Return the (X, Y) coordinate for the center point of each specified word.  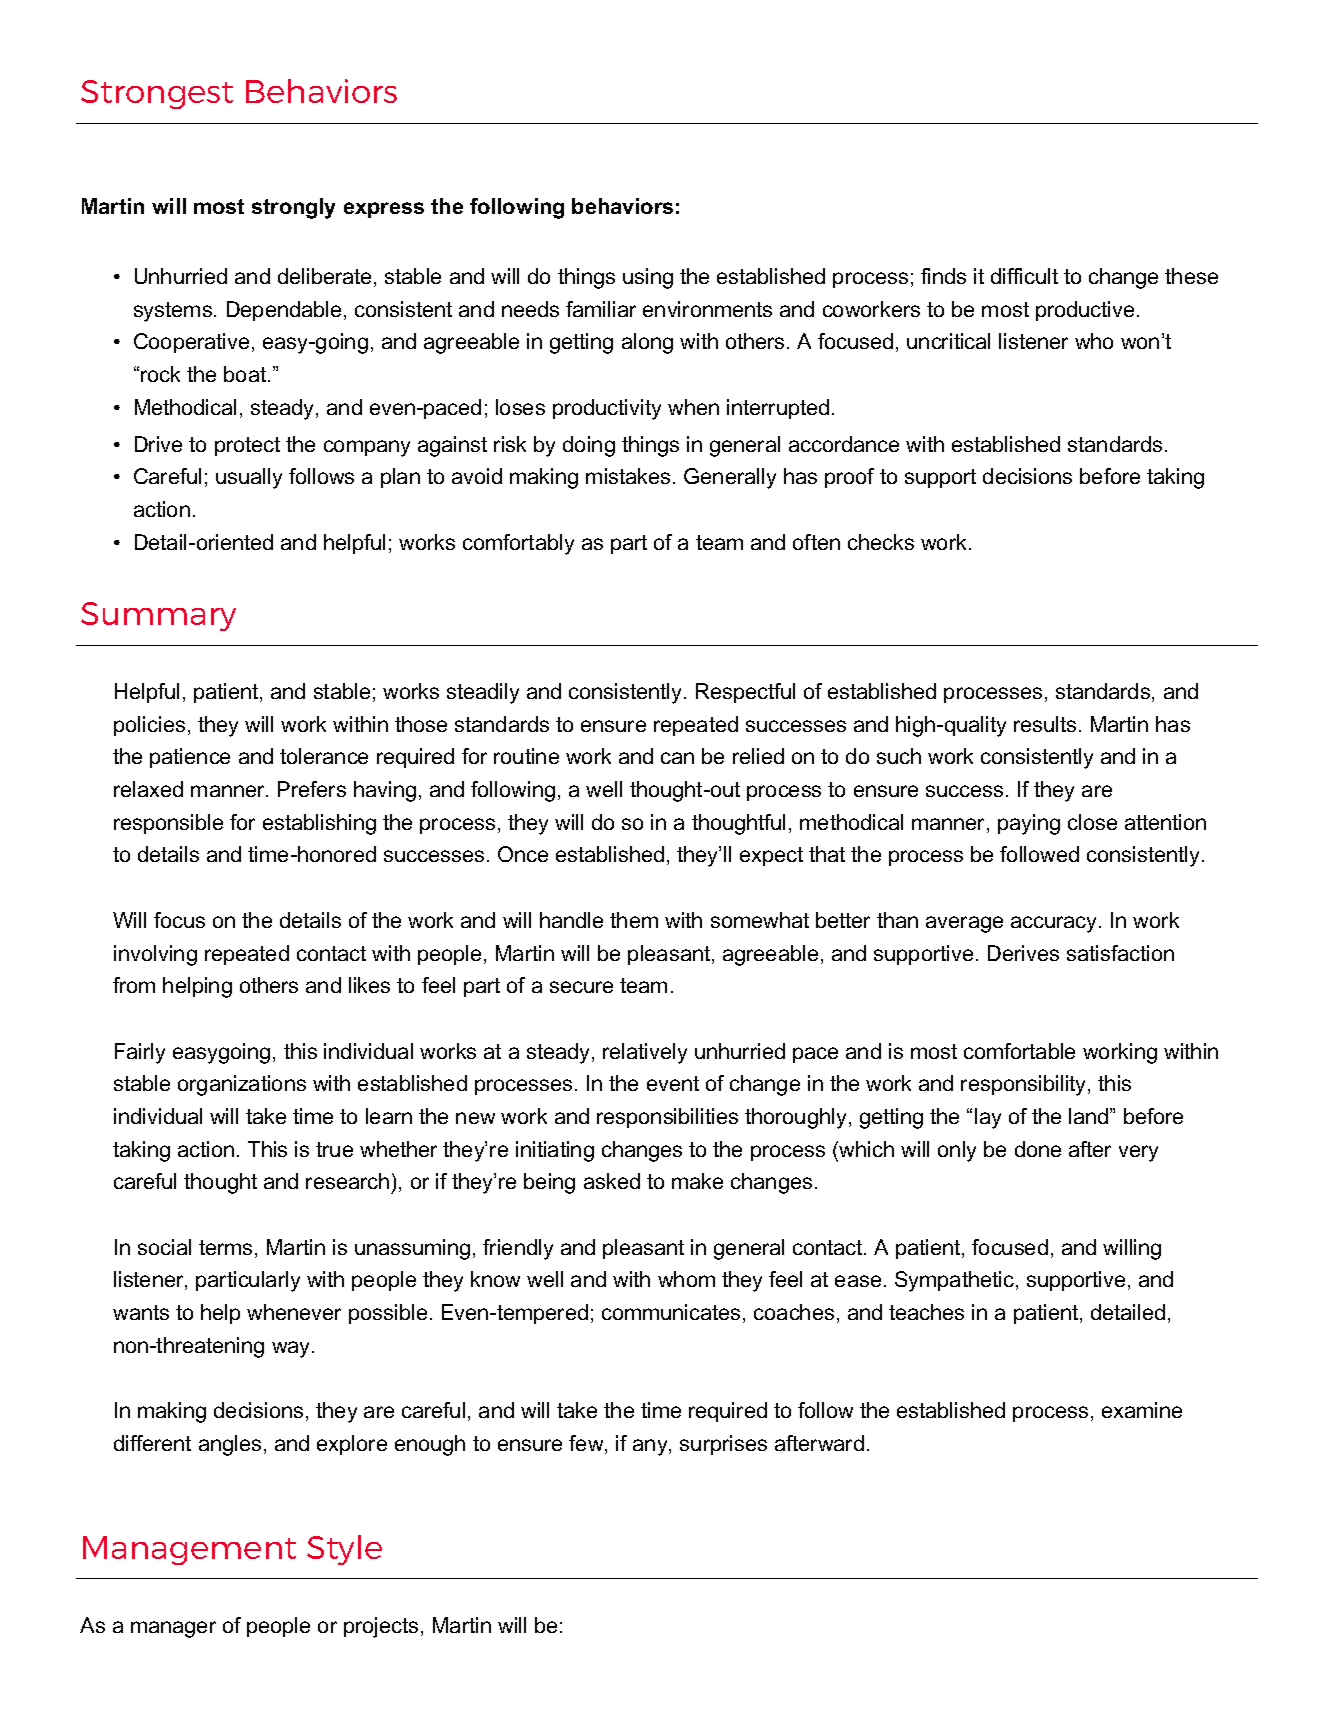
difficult (1024, 276)
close (1092, 822)
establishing (319, 824)
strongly (293, 208)
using (648, 278)
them (634, 920)
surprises (723, 1445)
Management (189, 1550)
